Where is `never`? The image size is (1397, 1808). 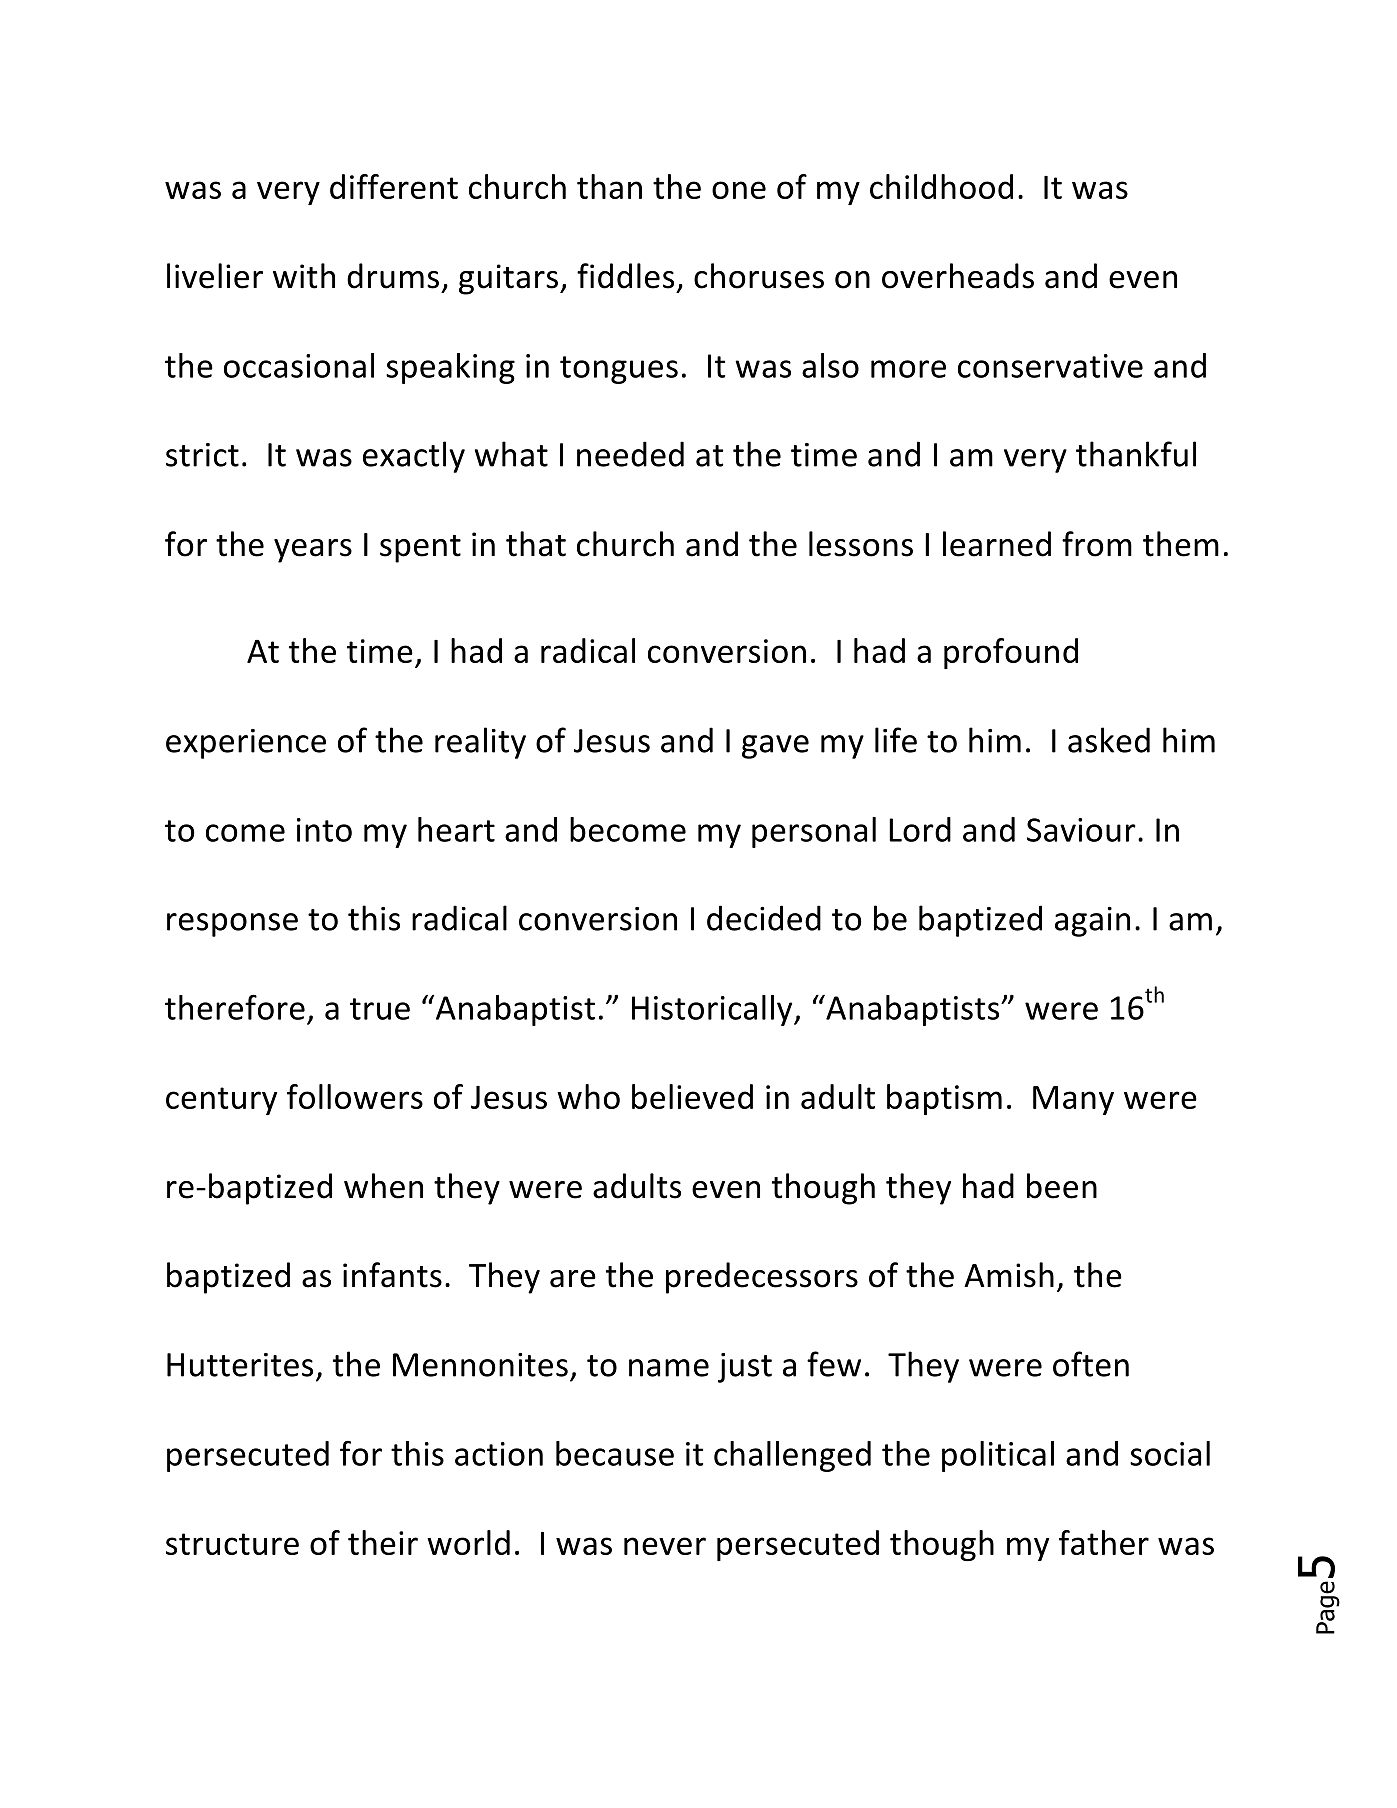 never is located at coordinates (665, 1546).
